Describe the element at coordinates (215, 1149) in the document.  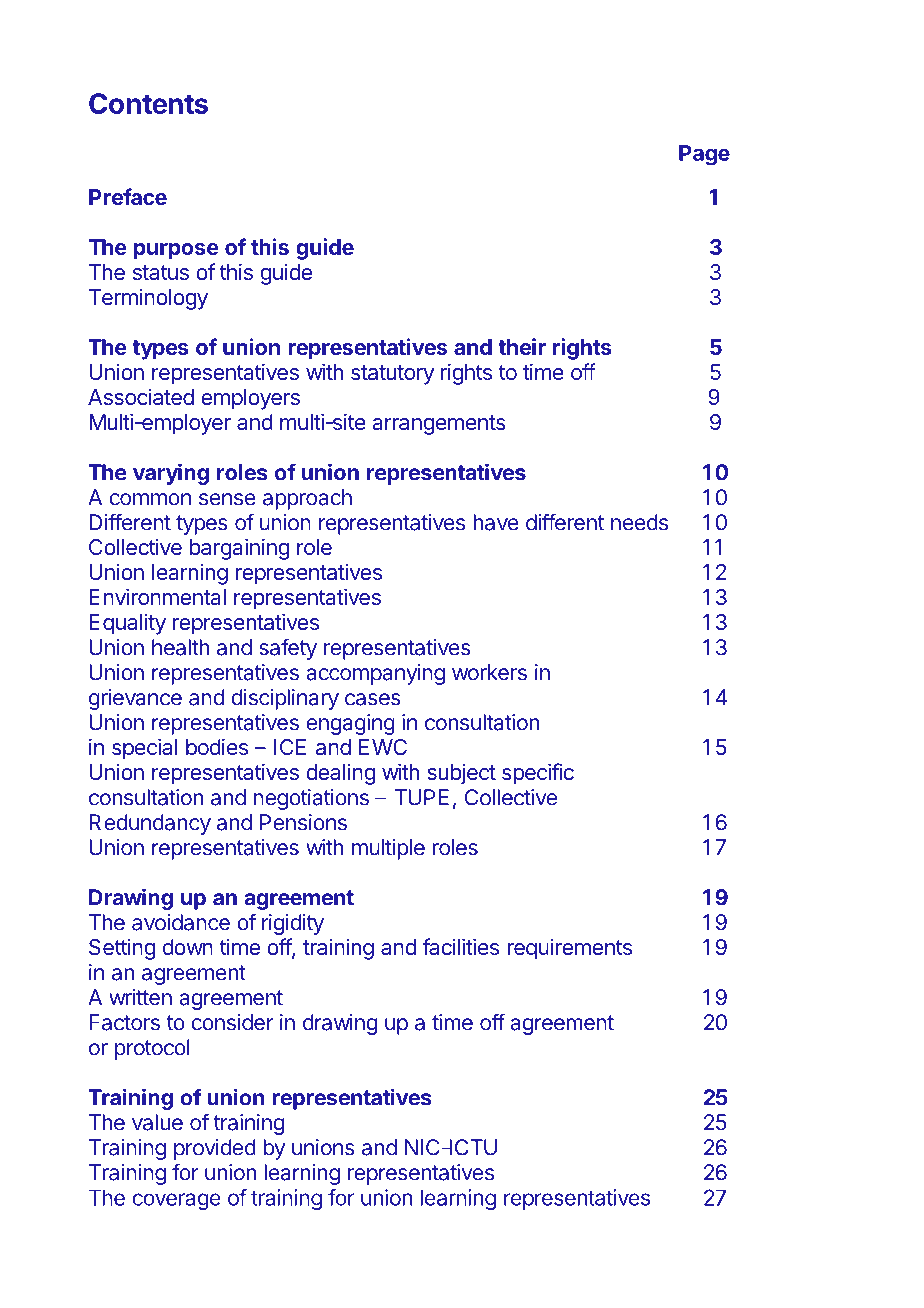
I see `provided` at that location.
